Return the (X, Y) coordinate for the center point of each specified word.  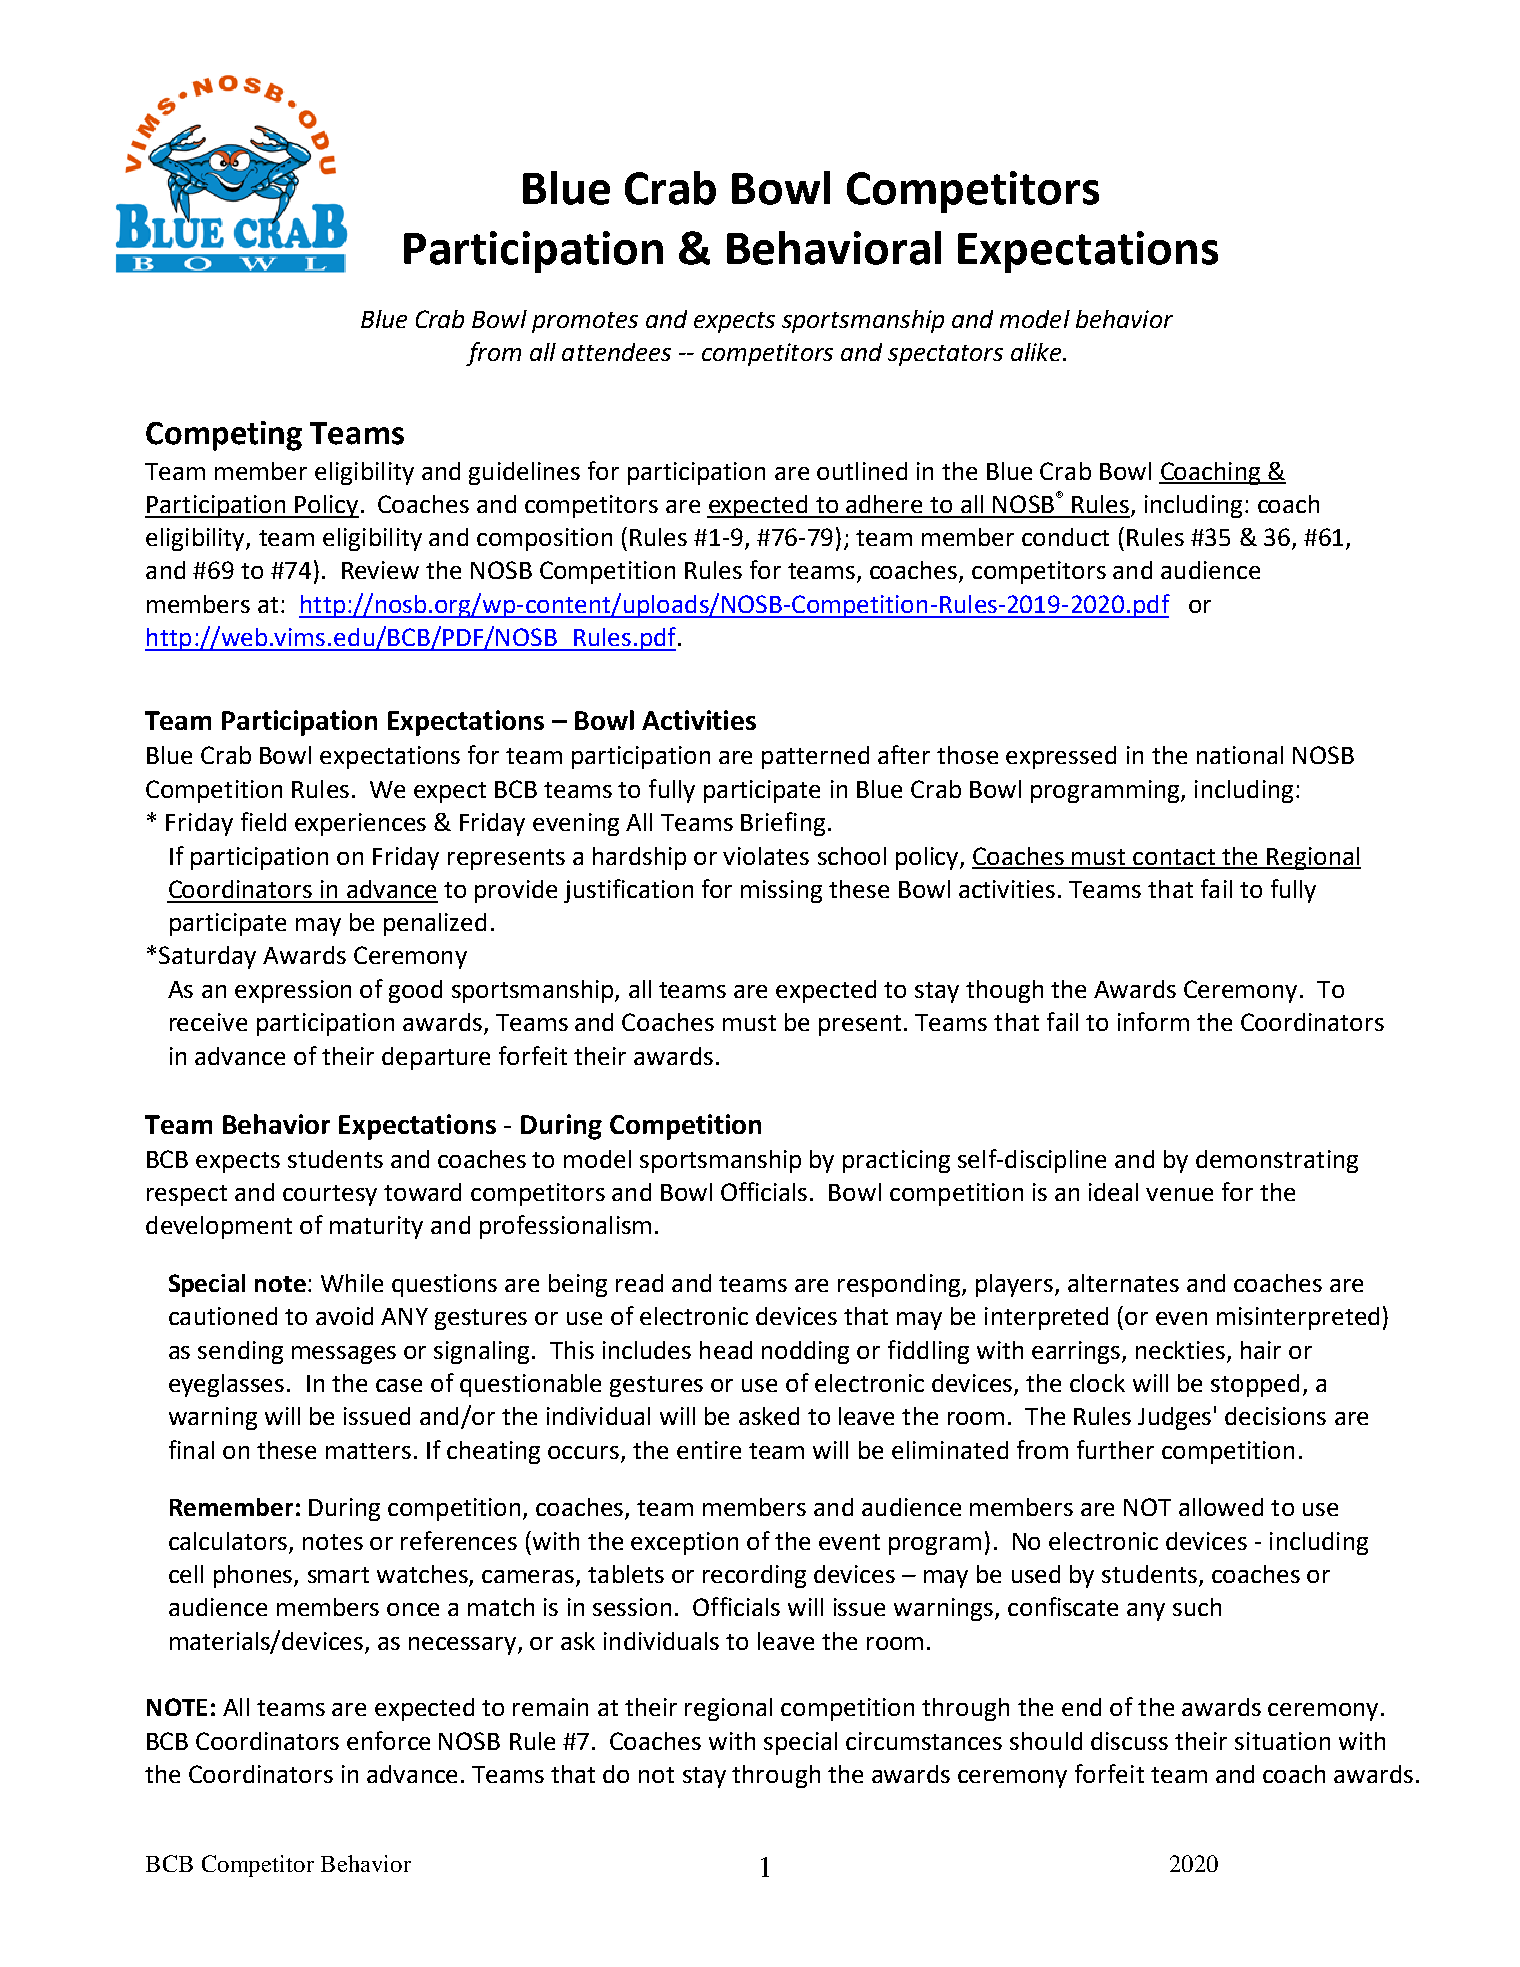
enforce (388, 1740)
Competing (224, 436)
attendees (616, 352)
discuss (1129, 1741)
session (632, 1607)
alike (1037, 352)
